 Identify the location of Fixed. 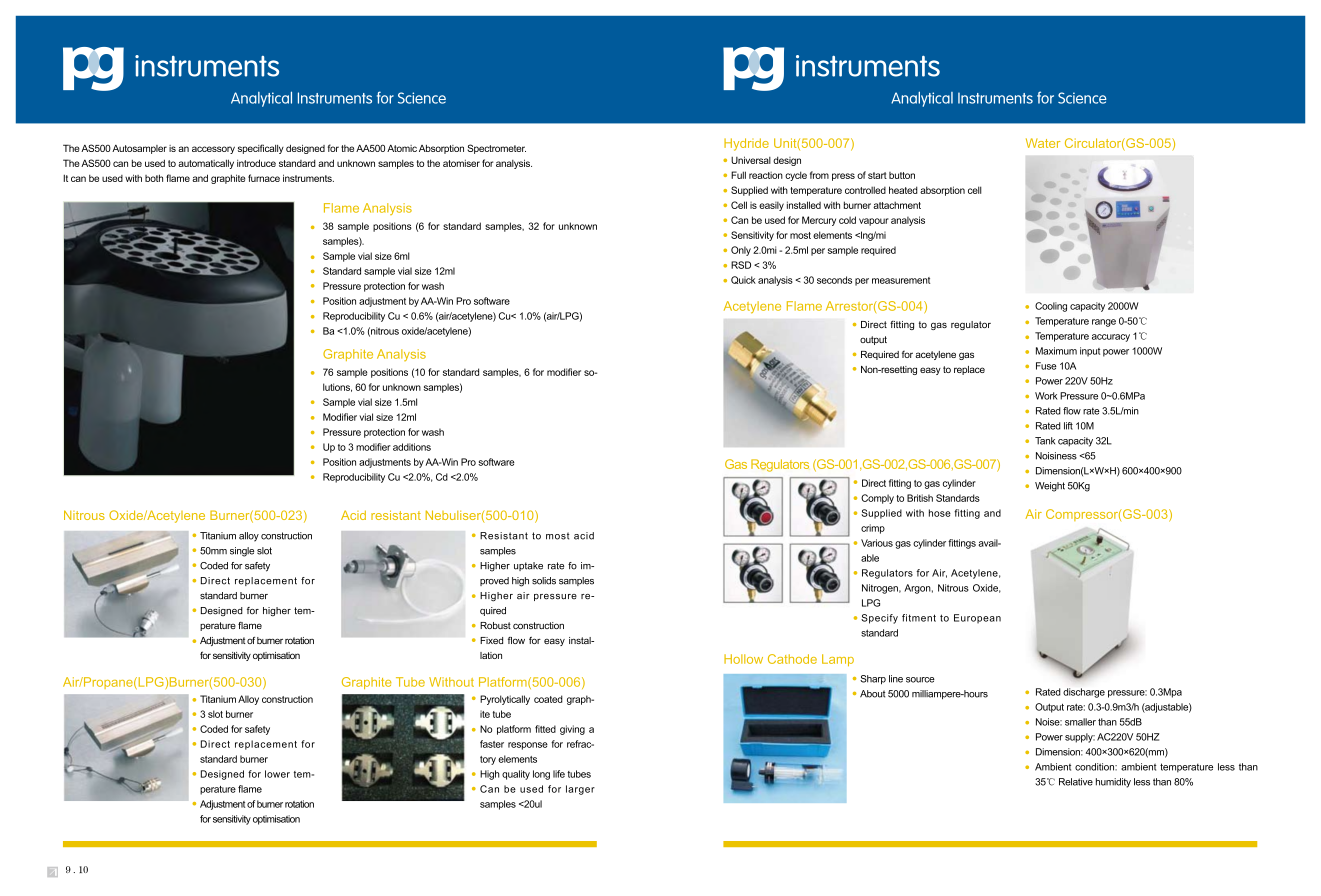
(491, 640).
